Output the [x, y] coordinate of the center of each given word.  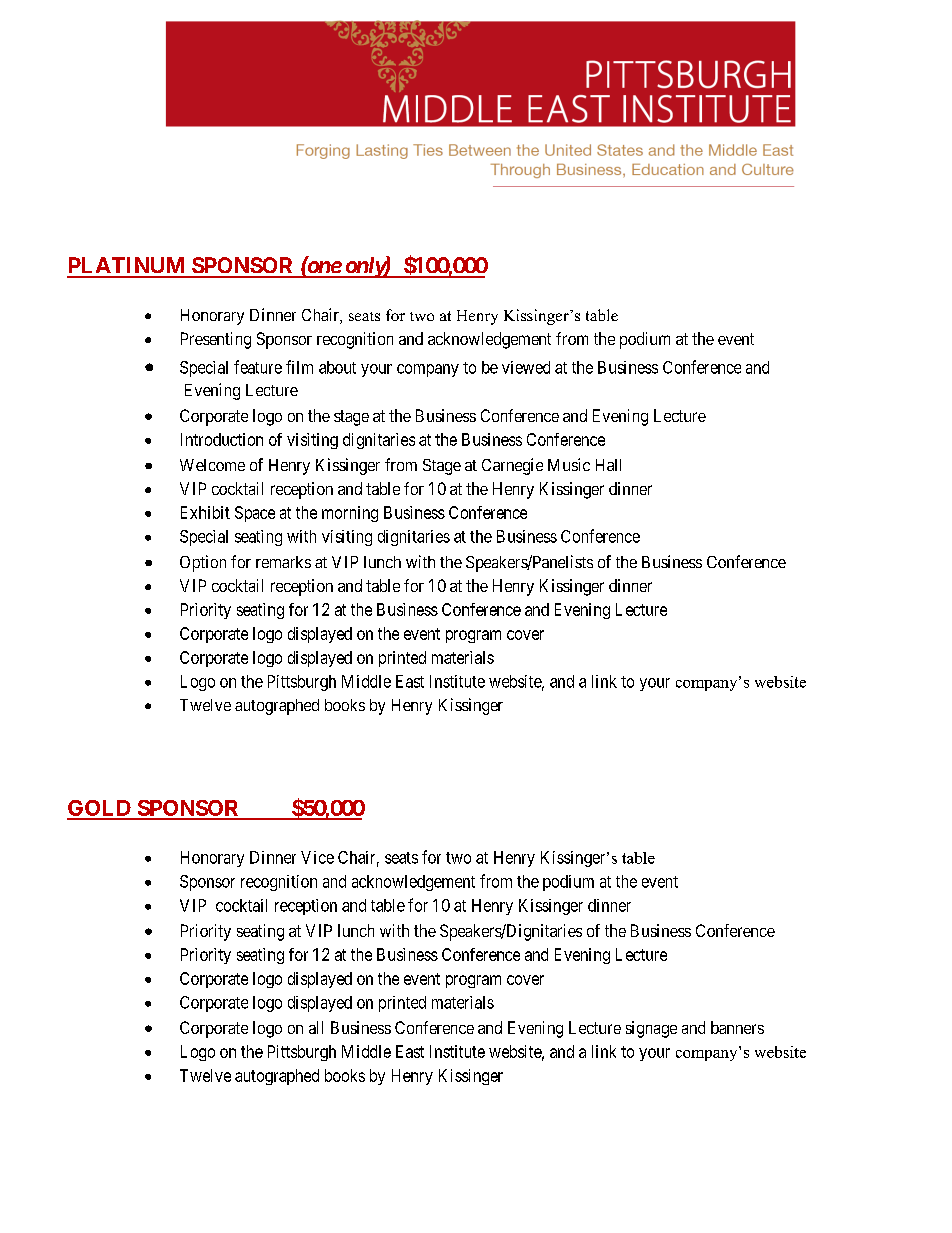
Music [569, 464]
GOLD [100, 809]
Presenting [216, 340]
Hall [608, 465]
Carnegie [512, 466]
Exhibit [205, 512]
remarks [283, 562]
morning [350, 514]
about [337, 367]
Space [255, 514]
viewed [526, 367]
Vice [317, 857]
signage [651, 1029]
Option [203, 563]
